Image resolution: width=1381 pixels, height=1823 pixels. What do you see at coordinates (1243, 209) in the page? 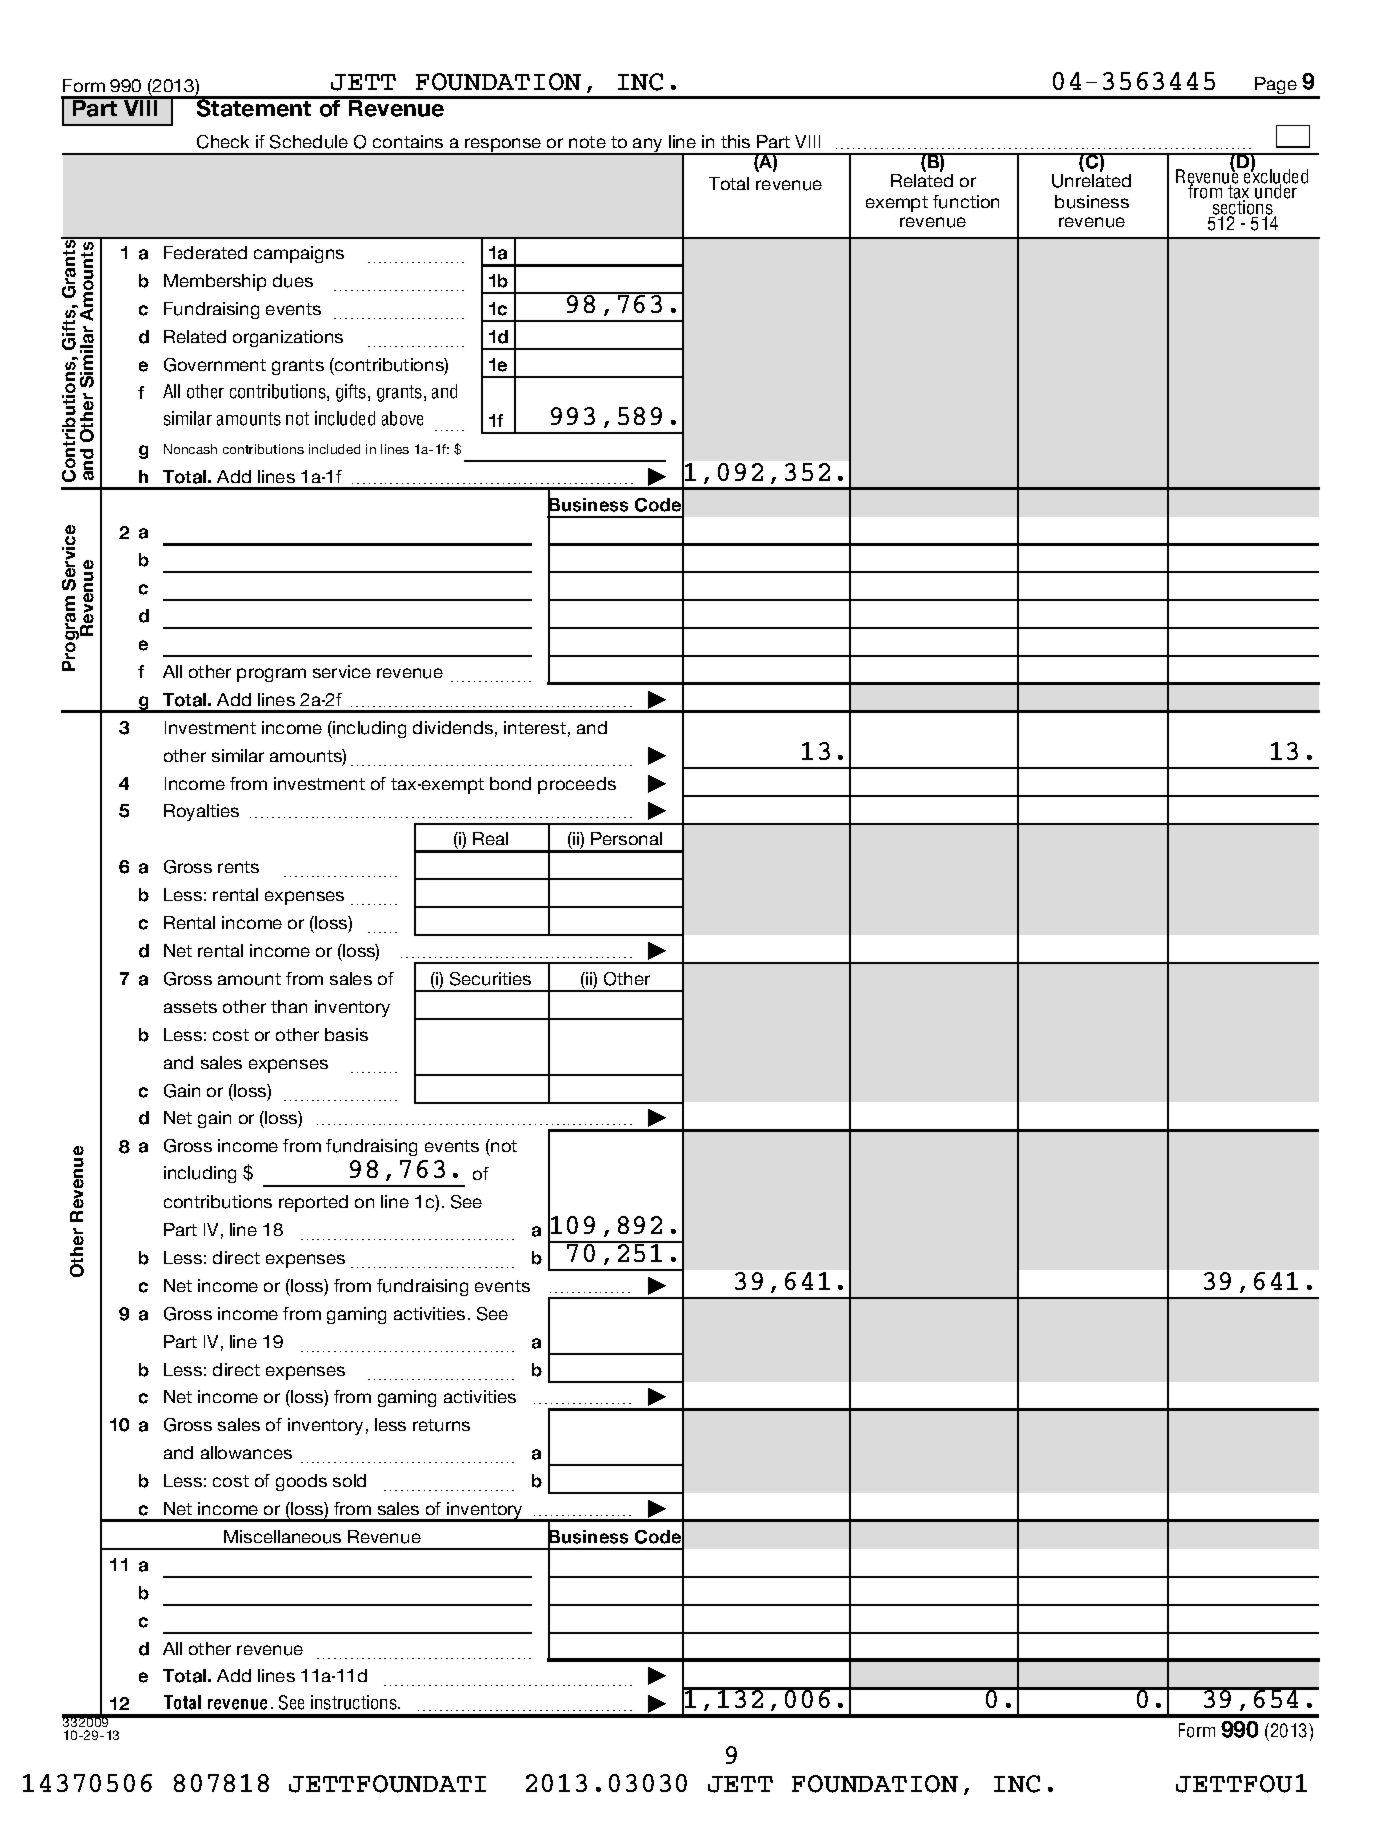
I see `sections` at bounding box center [1243, 209].
